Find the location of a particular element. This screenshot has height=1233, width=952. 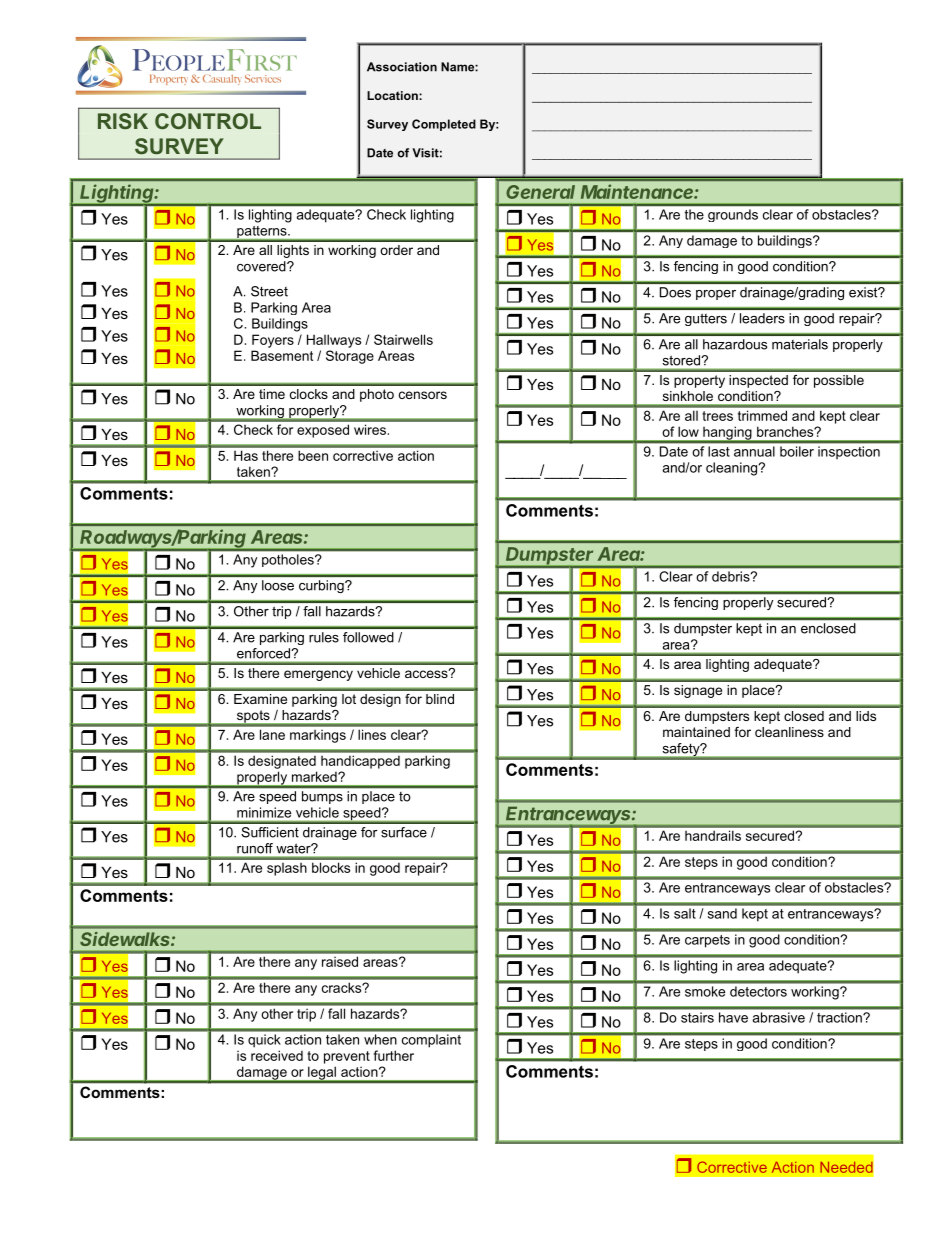

grounds is located at coordinates (733, 215).
